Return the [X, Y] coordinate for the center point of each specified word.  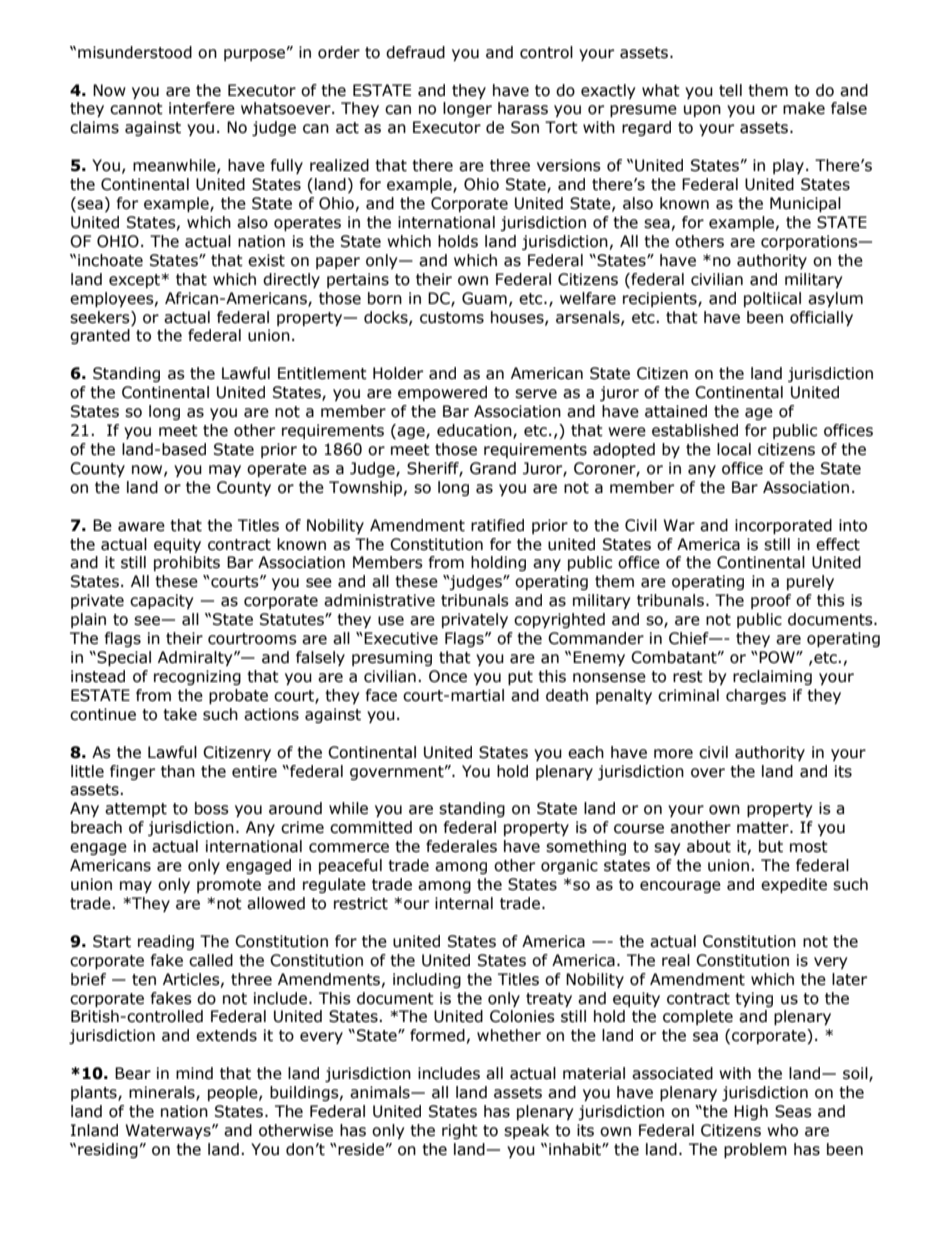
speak [526, 1131]
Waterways [169, 1131]
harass [523, 108]
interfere [202, 108]
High [751, 1112]
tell [730, 90]
